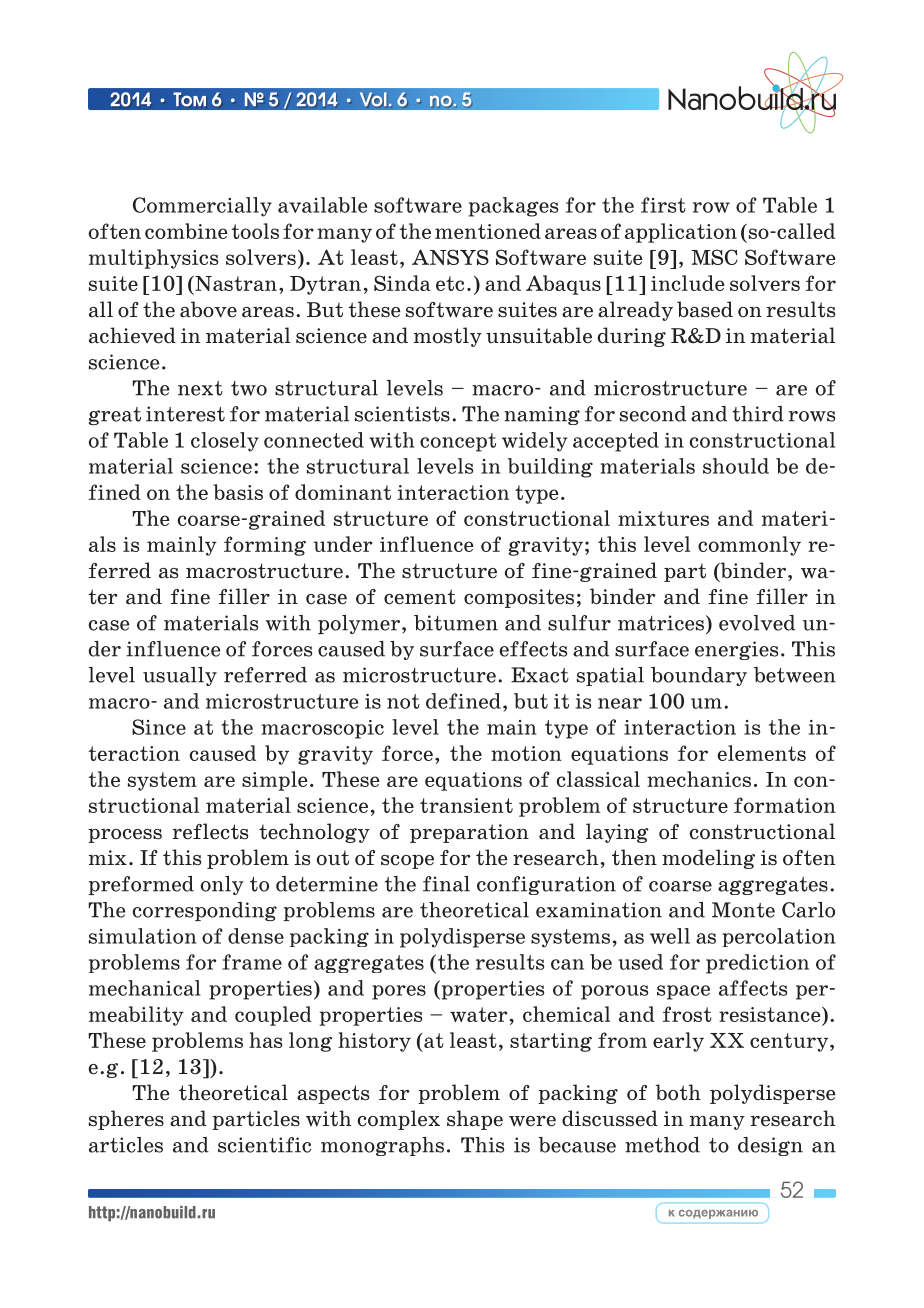  What do you see at coordinates (403, 701) in the document?
I see `not` at bounding box center [403, 701].
